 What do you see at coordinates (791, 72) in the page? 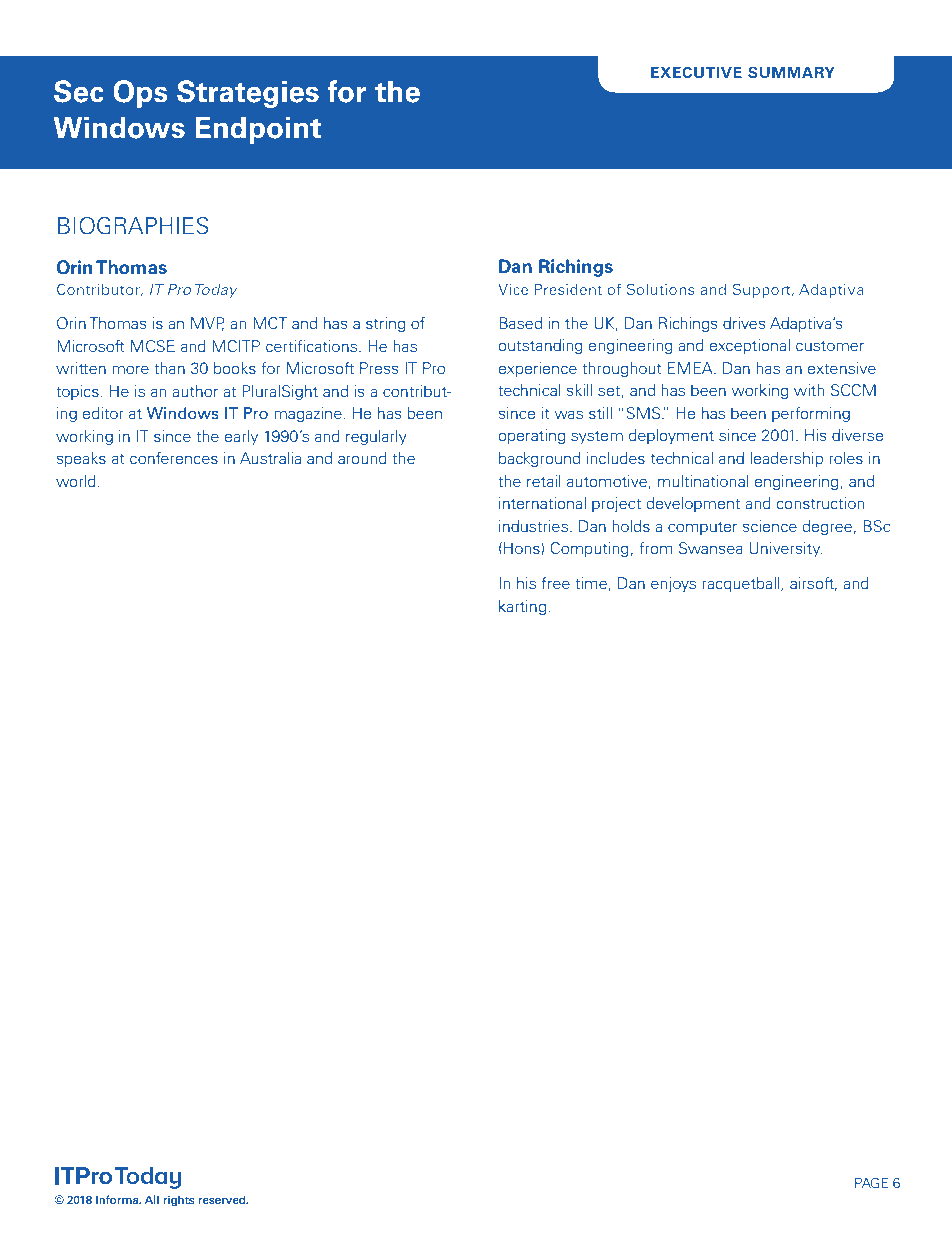
I see `SUMMARY` at bounding box center [791, 72].
